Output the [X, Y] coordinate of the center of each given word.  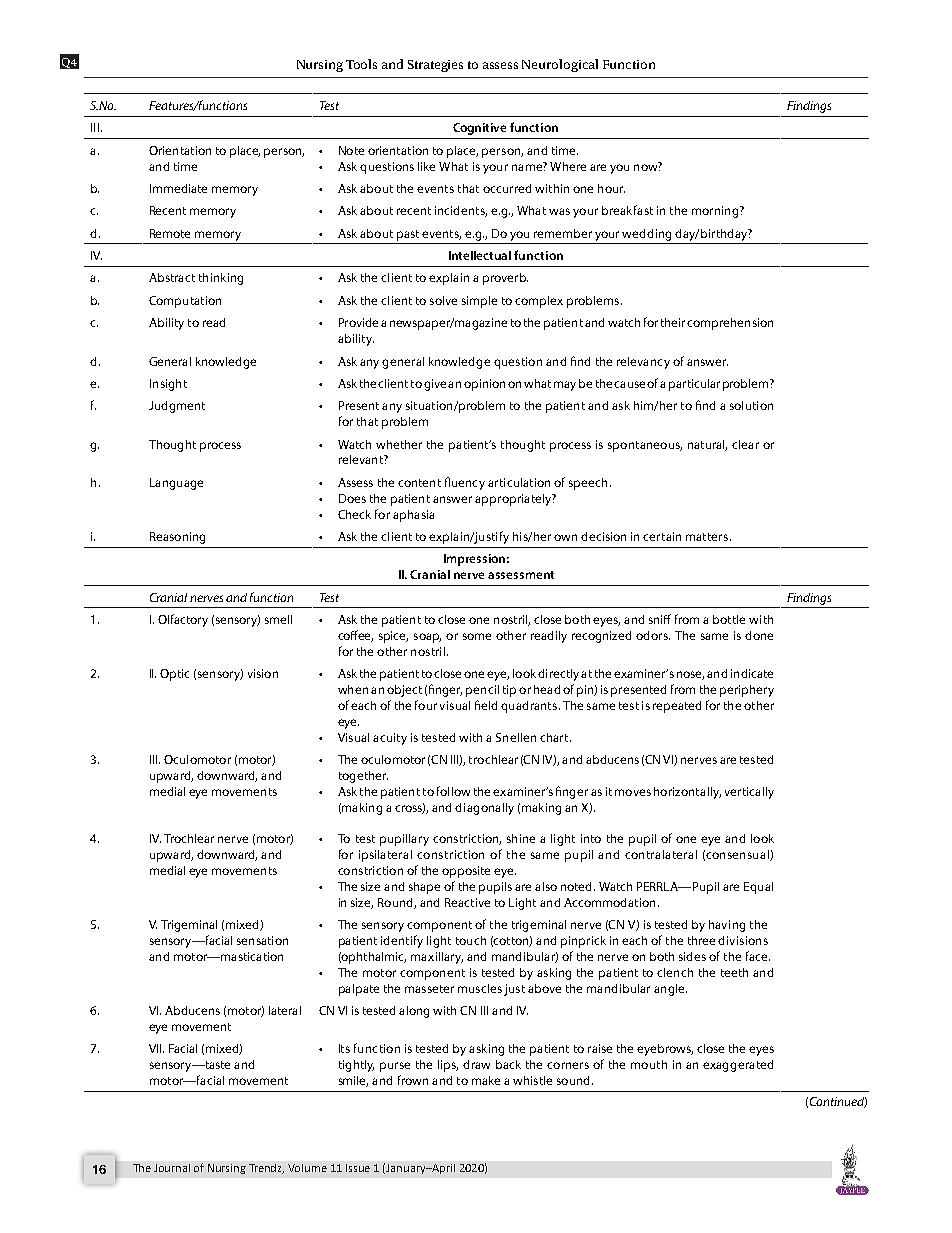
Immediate [178, 188]
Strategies [435, 66]
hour [611, 188]
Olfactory [183, 620]
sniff [660, 619]
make [486, 1080]
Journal [172, 1168]
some [477, 636]
